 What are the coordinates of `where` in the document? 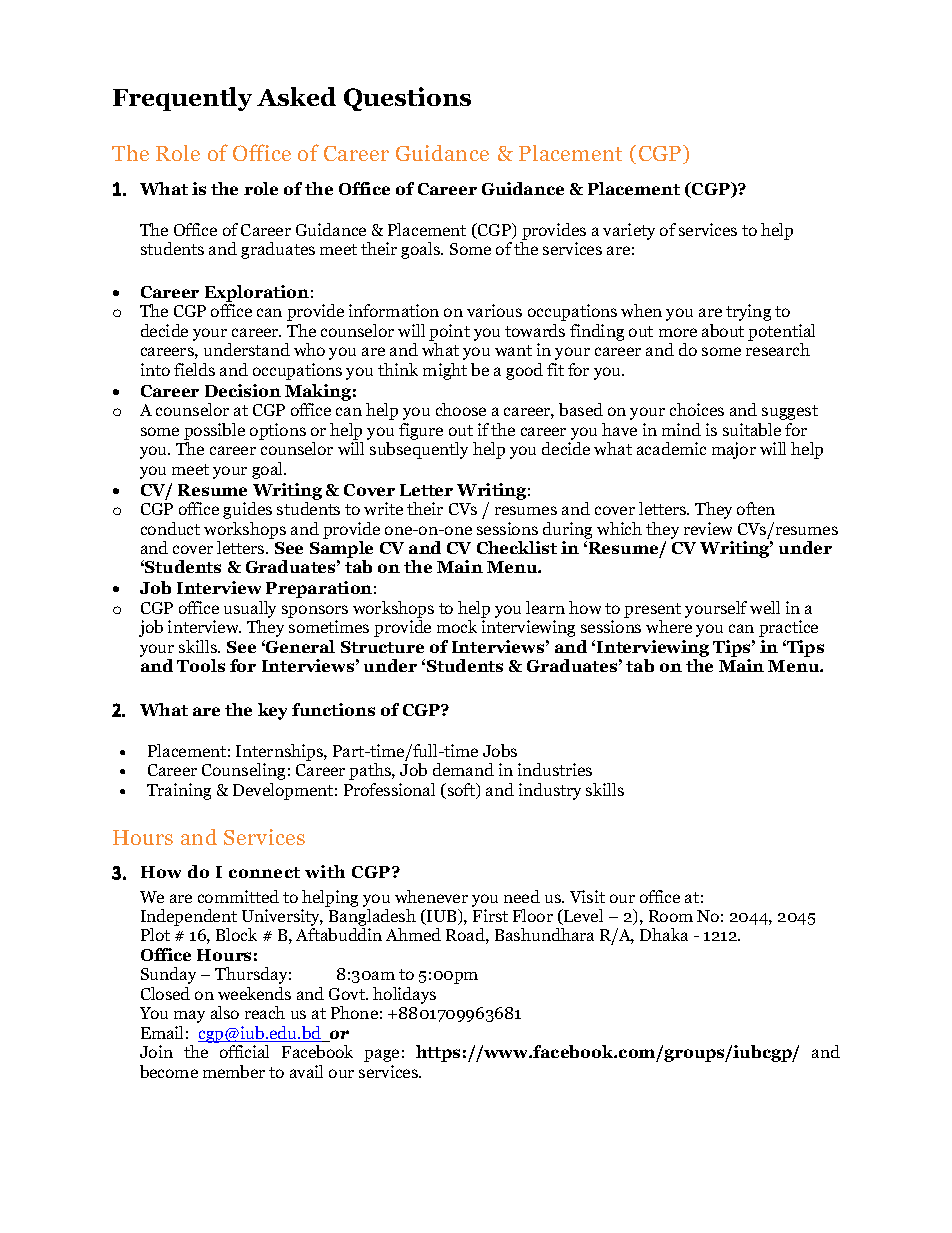 It's located at (669, 626).
